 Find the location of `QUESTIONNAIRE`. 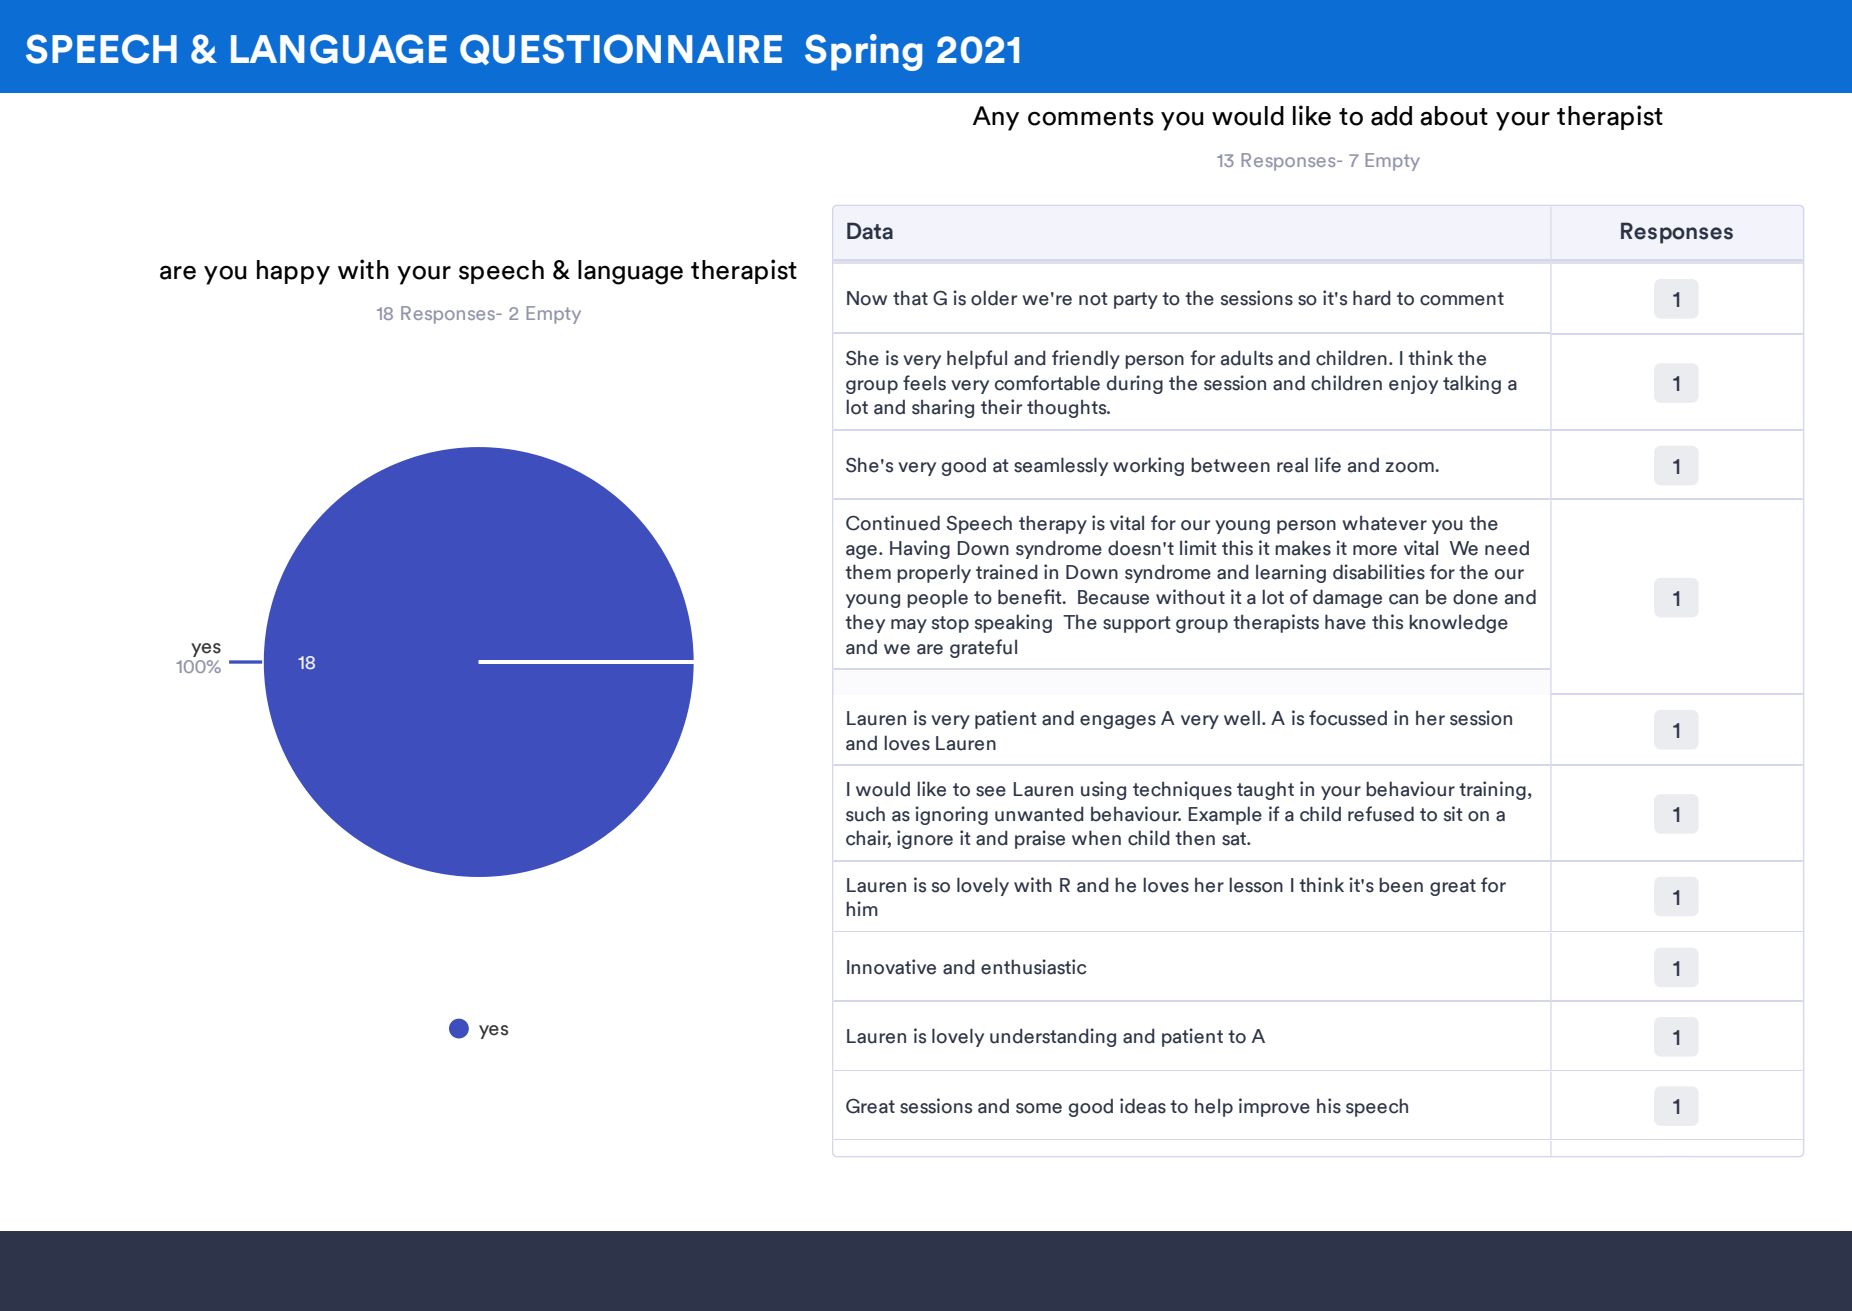

QUESTIONNAIRE is located at coordinates (621, 49).
